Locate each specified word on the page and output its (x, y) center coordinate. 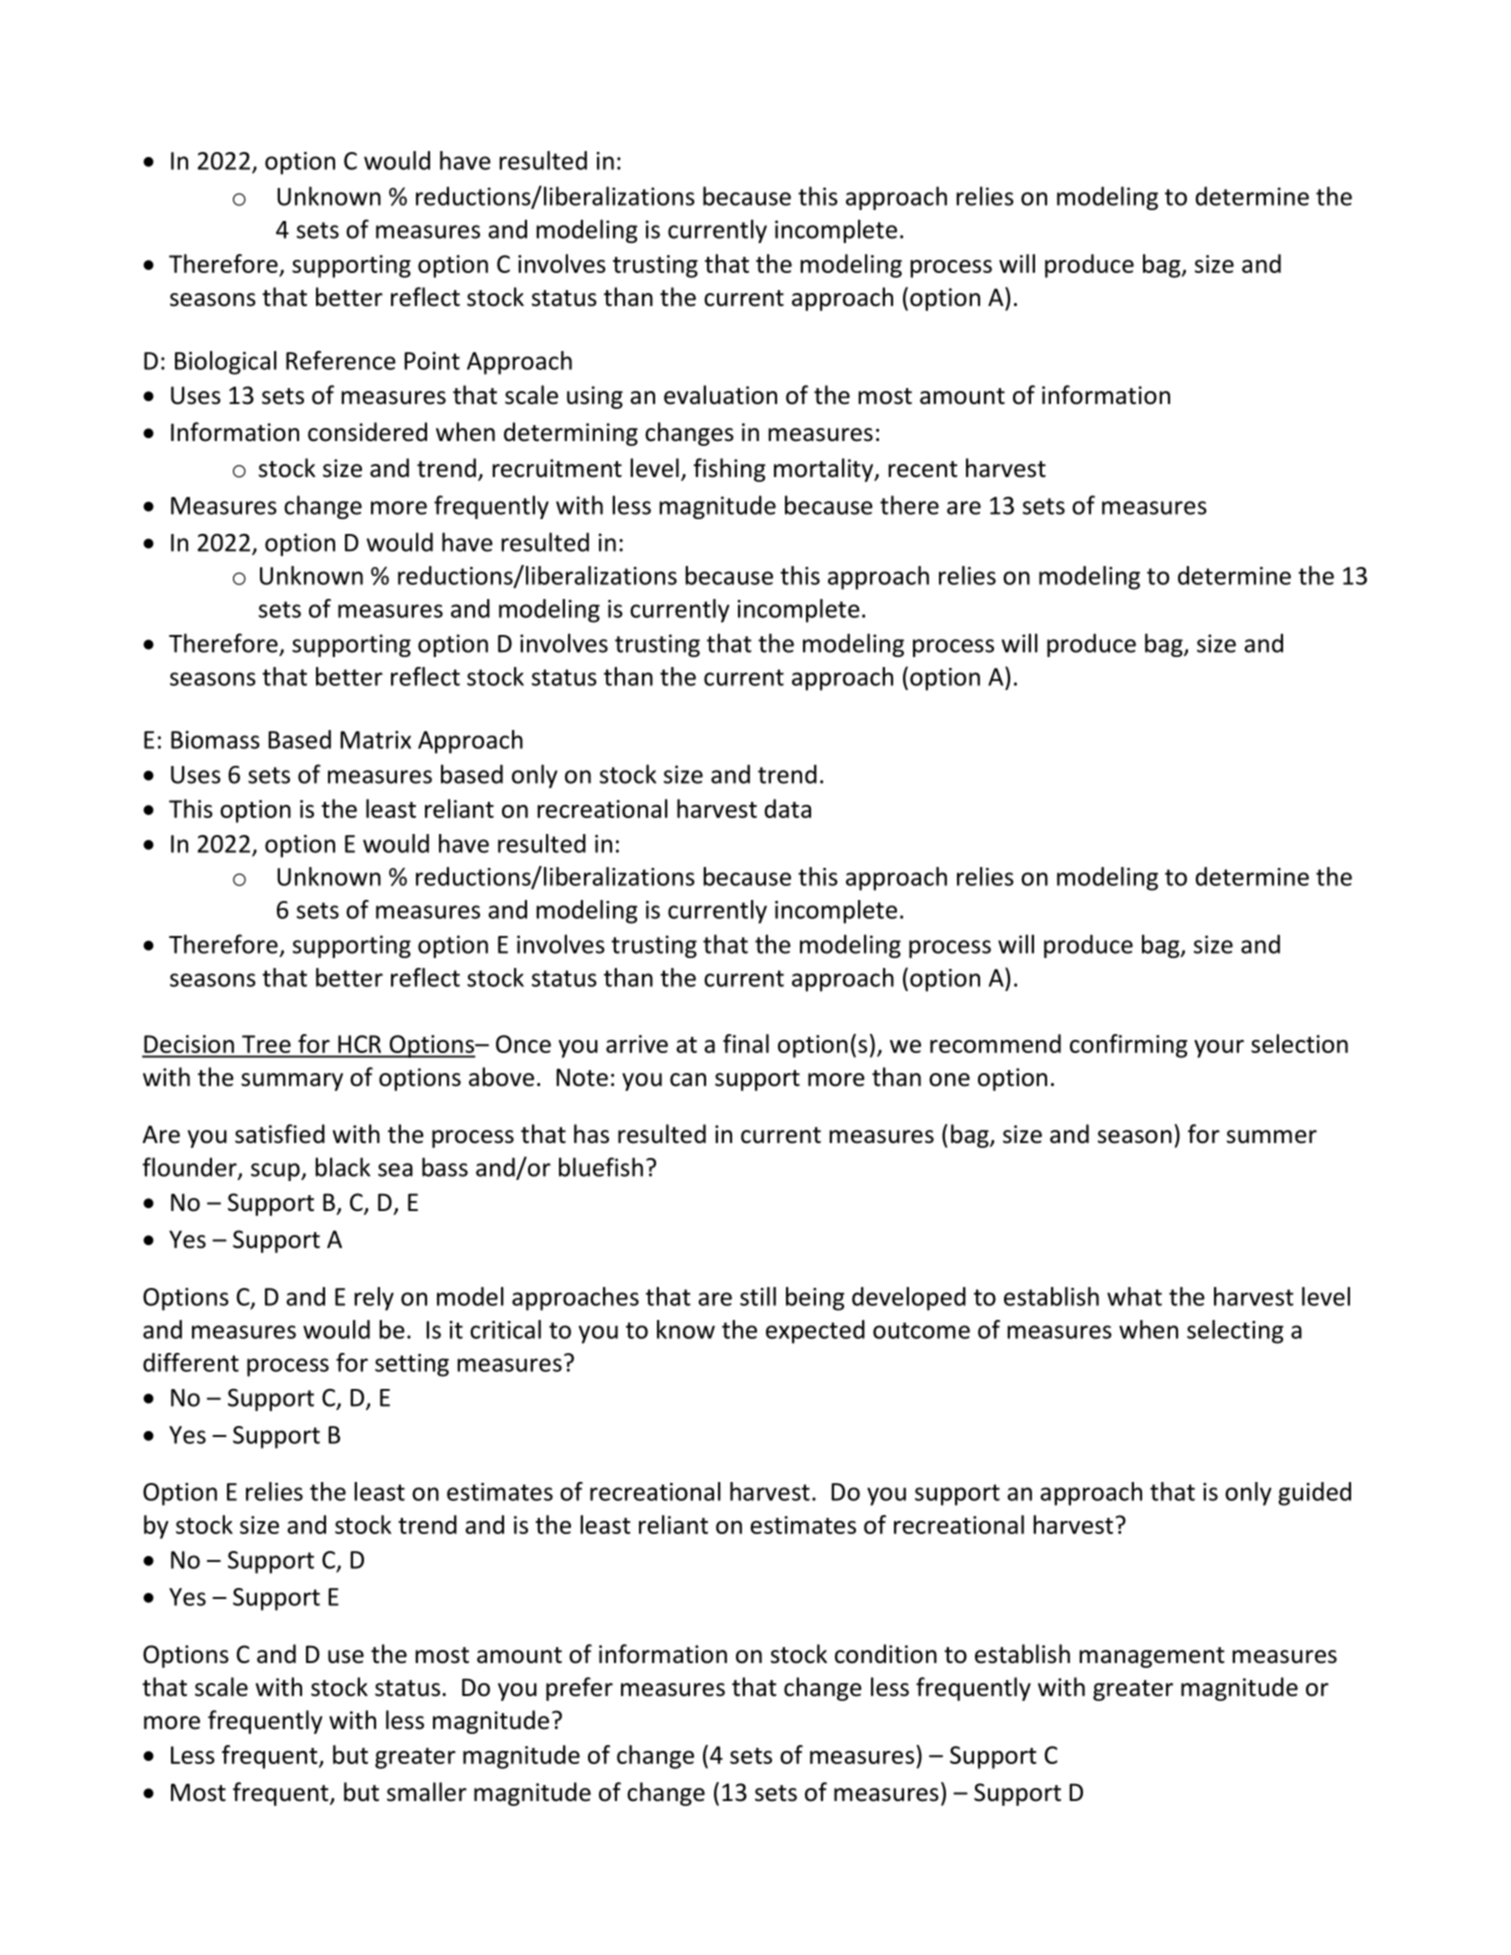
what (1134, 1296)
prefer (579, 1689)
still (758, 1296)
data (787, 808)
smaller (427, 1792)
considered (367, 432)
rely (374, 1299)
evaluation (720, 395)
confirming (1128, 1046)
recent (923, 469)
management (1152, 1657)
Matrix (375, 740)
